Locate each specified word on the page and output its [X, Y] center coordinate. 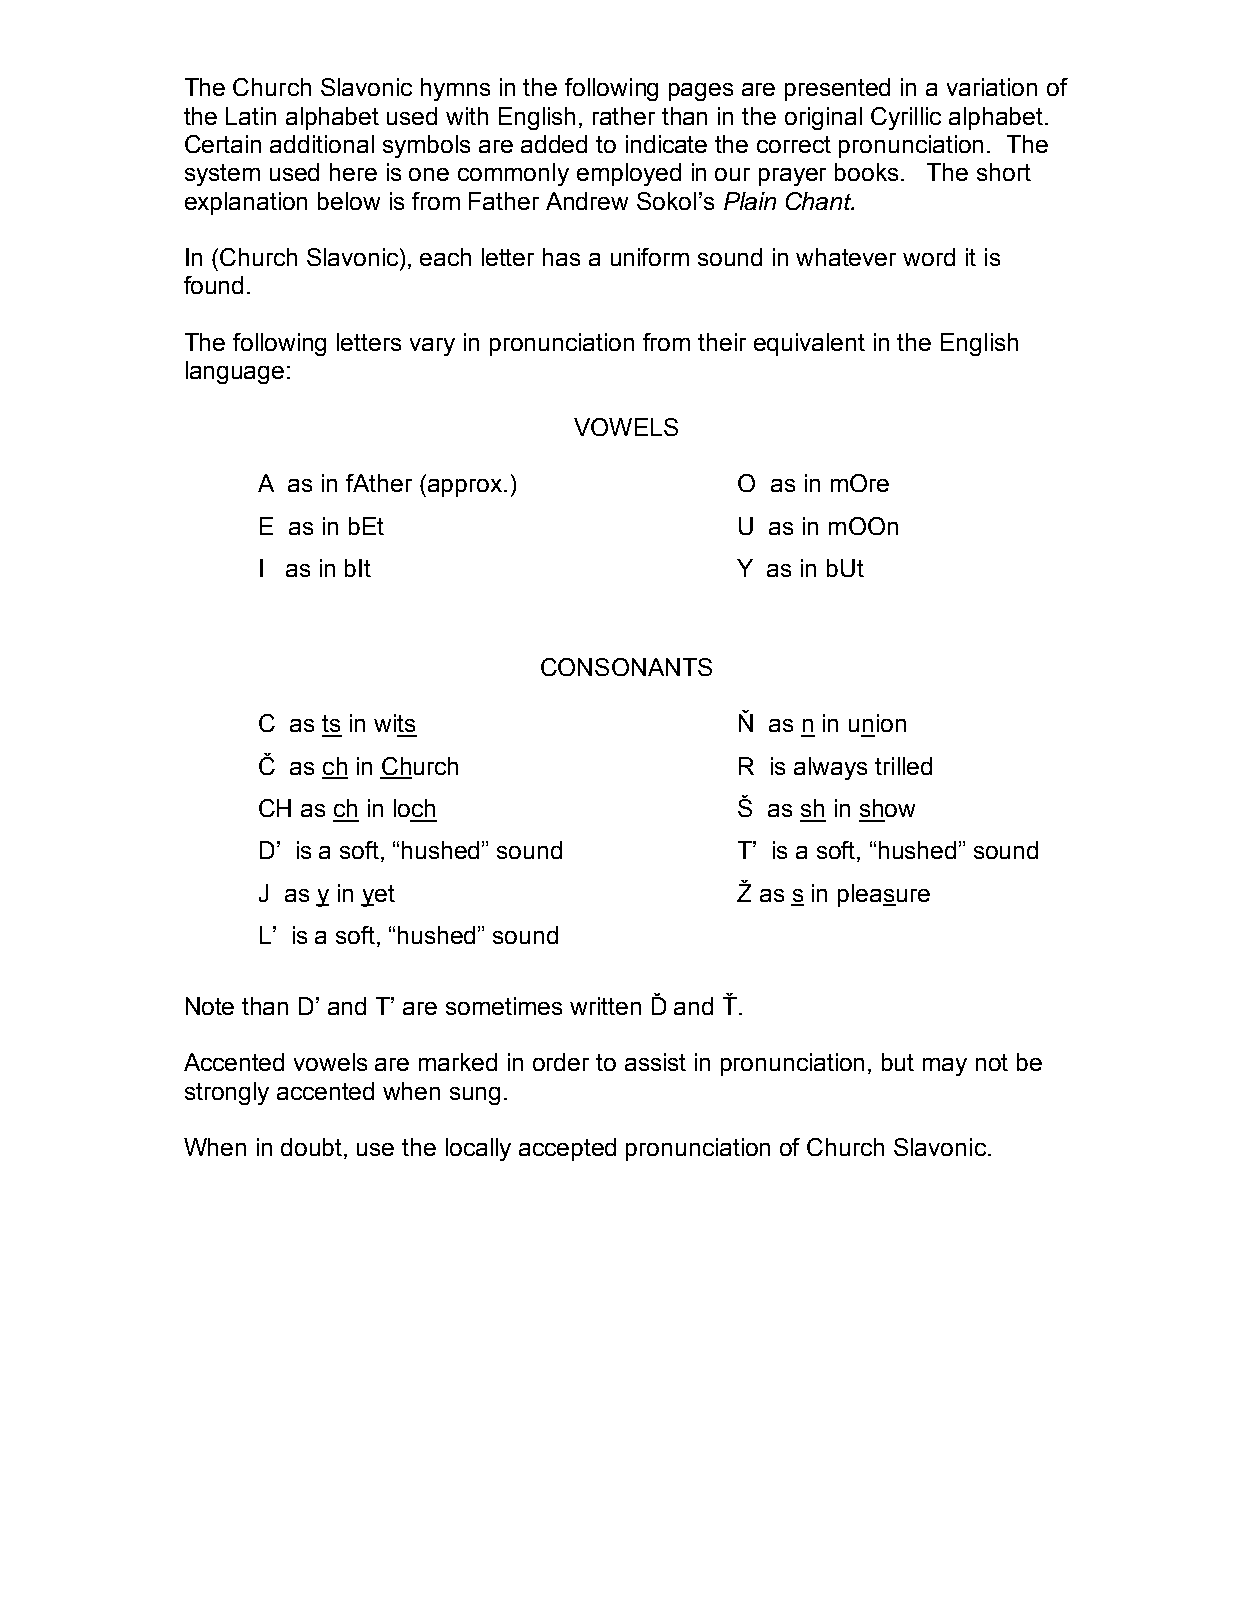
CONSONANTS [626, 667]
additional [322, 144]
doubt [313, 1148]
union [877, 723]
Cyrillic [906, 118]
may [945, 1067]
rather [624, 116]
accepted [567, 1149]
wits [394, 723]
